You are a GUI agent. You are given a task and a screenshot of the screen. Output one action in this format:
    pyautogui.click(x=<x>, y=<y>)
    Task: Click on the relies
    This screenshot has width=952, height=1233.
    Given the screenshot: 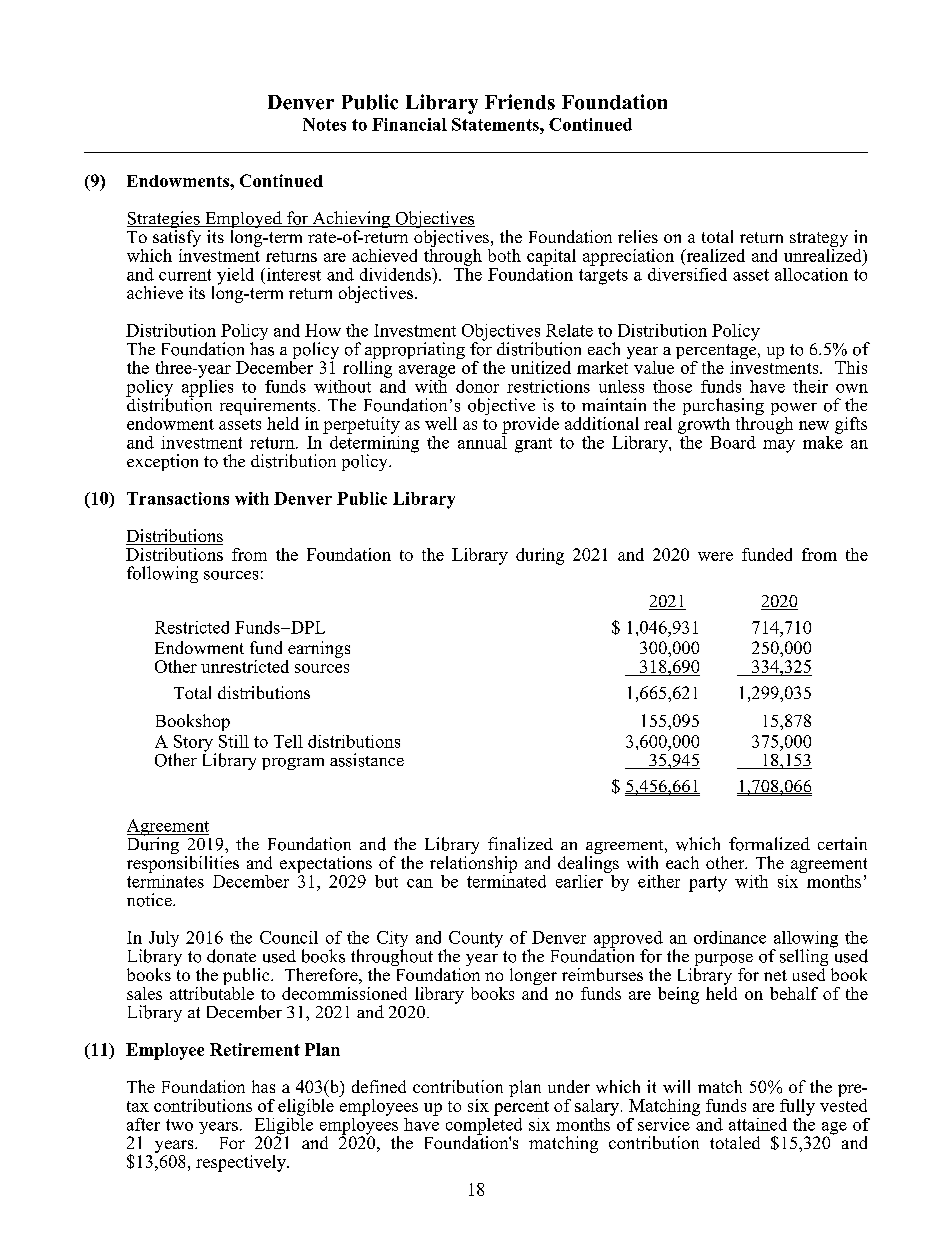 What is the action you would take?
    pyautogui.click(x=638, y=236)
